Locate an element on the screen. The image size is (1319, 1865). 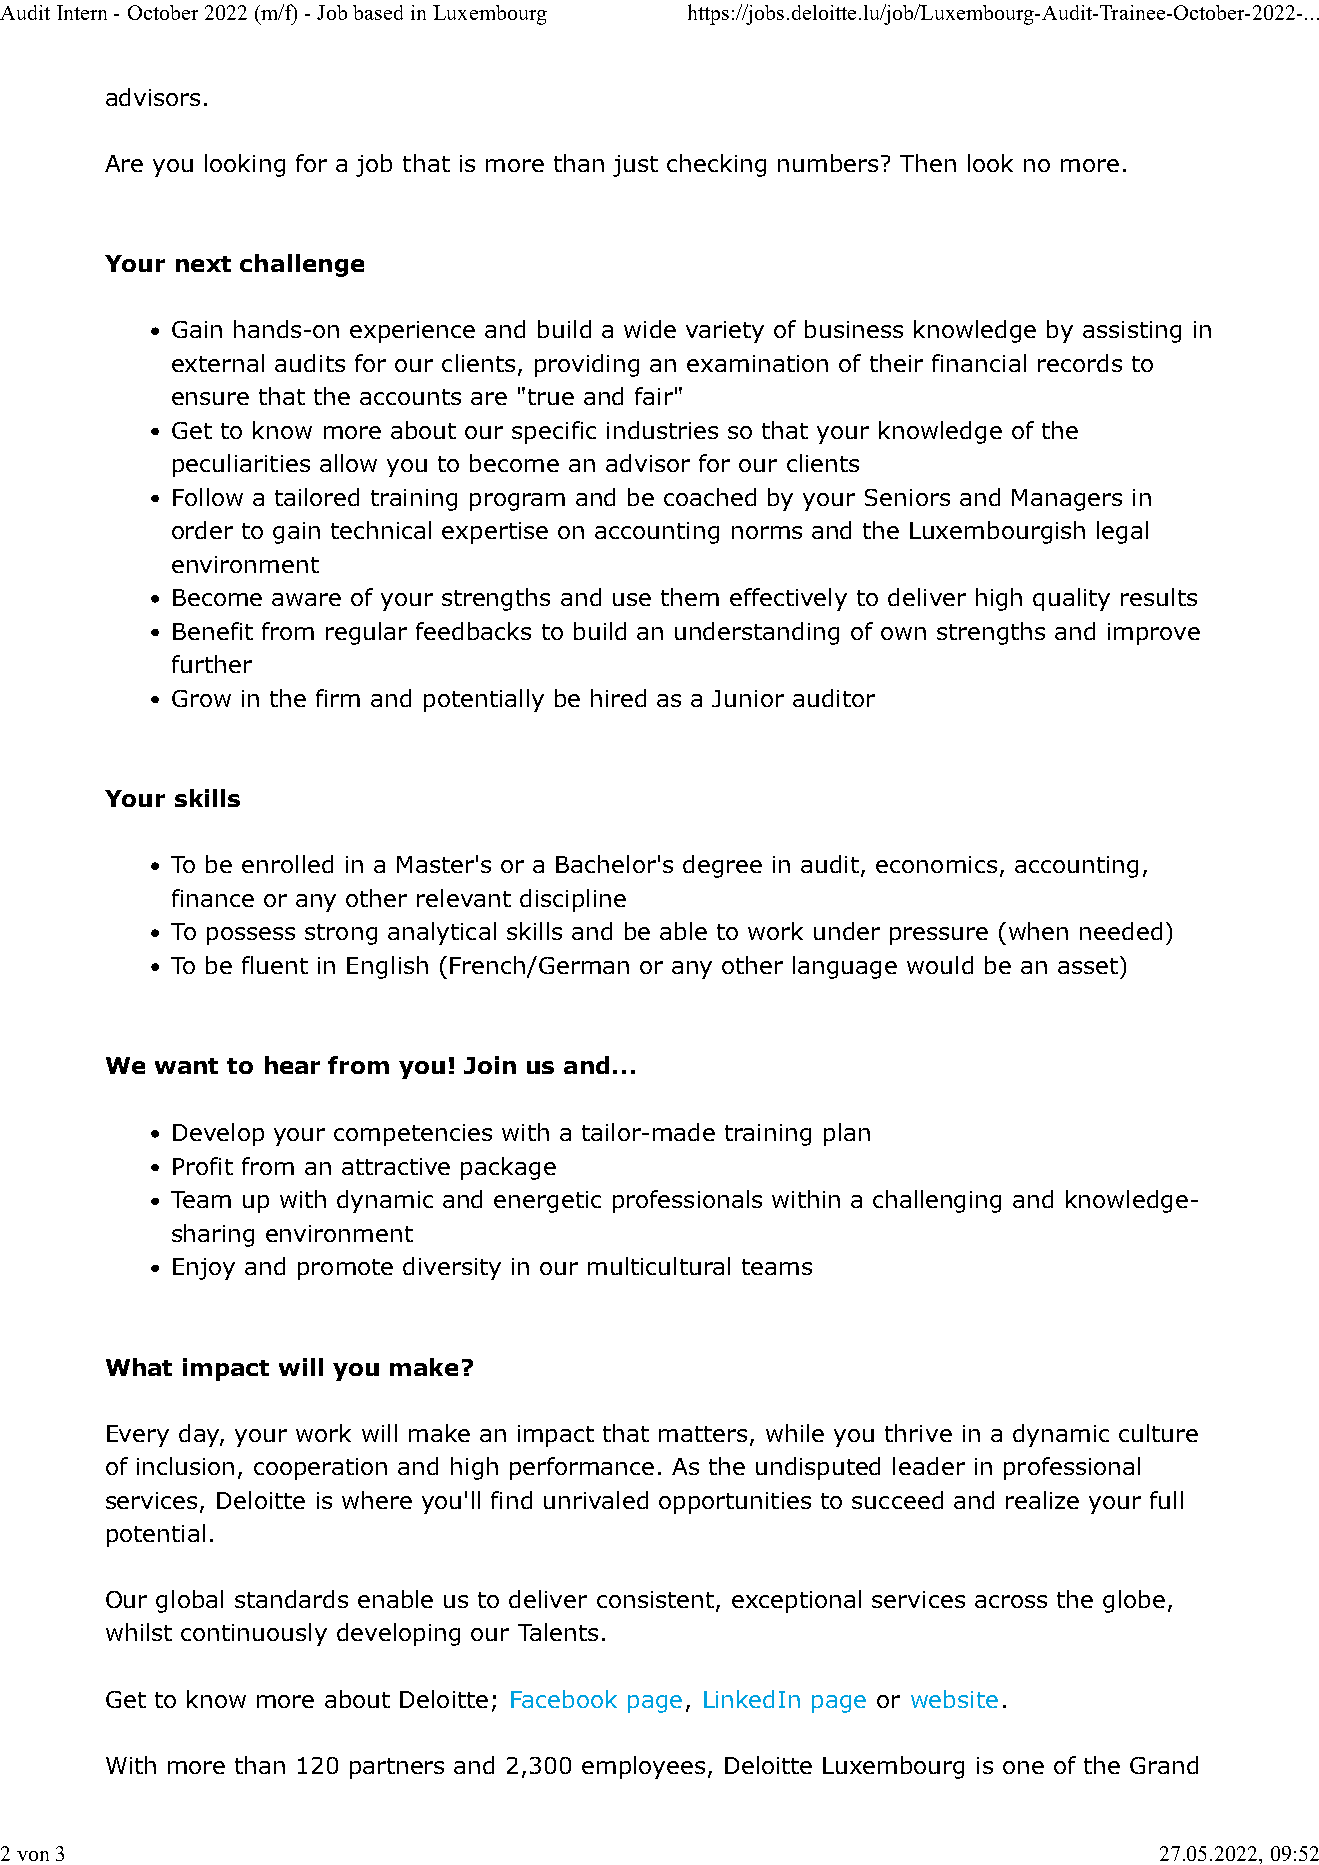
program is located at coordinates (517, 502).
